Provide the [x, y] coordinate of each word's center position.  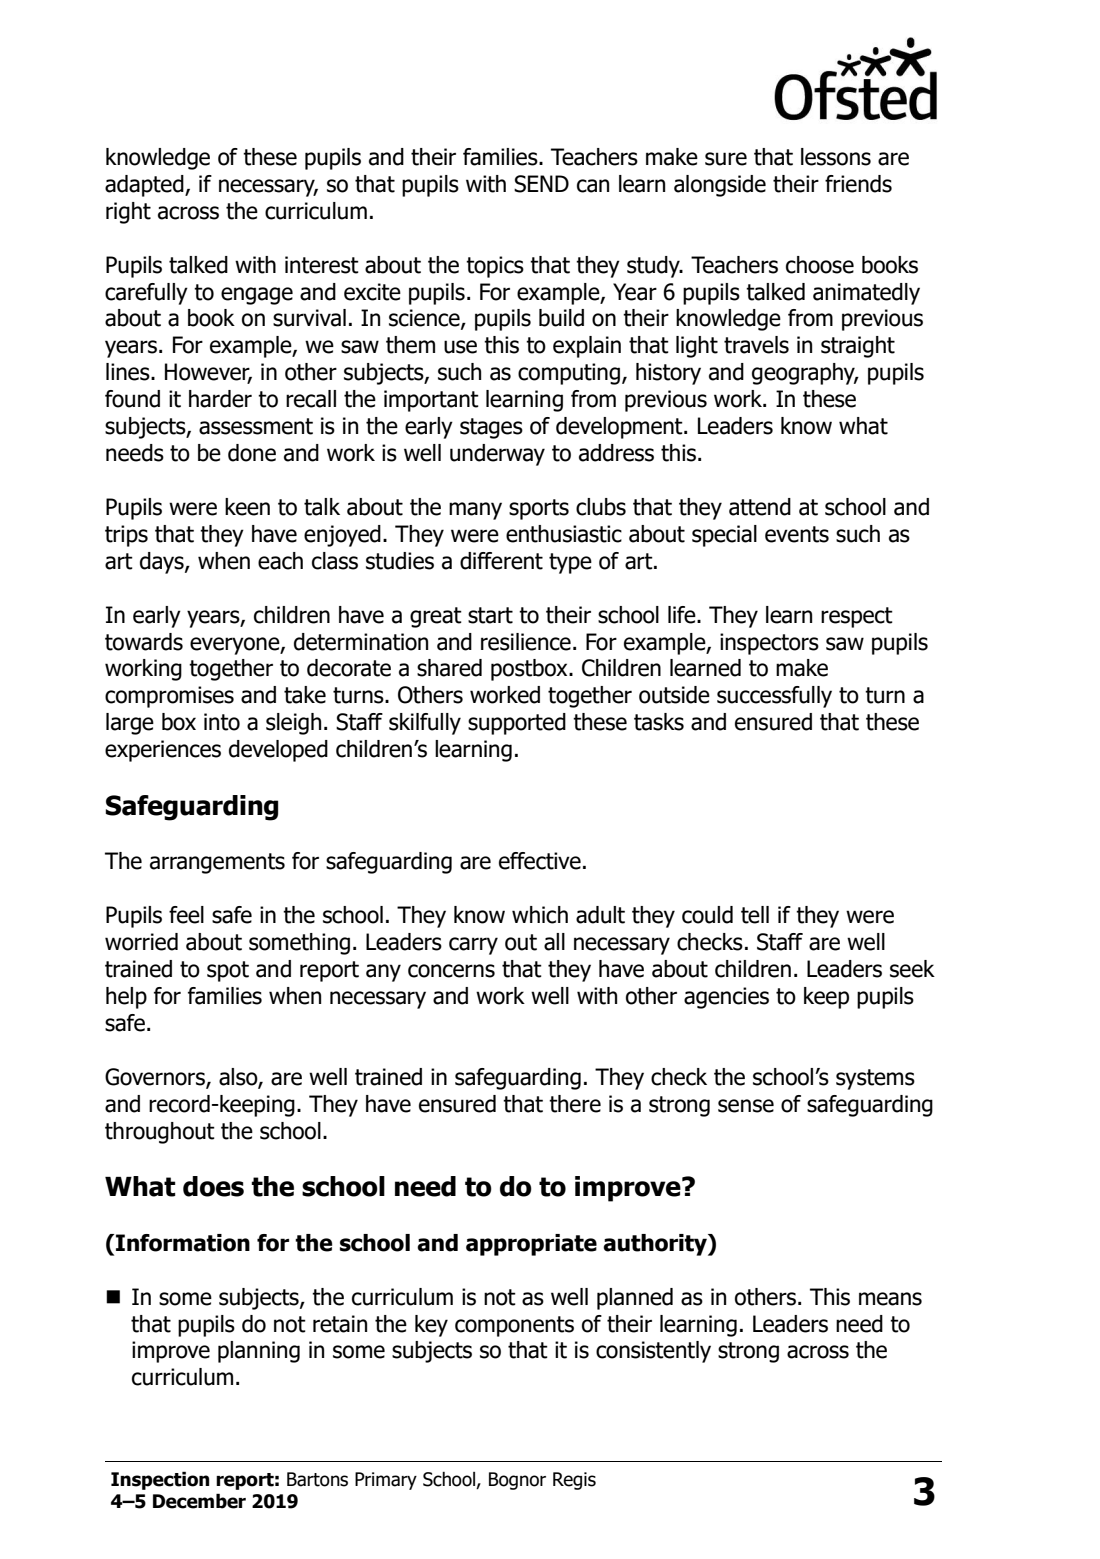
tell [755, 915]
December [199, 1501]
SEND [541, 184]
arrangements [217, 863]
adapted [145, 186]
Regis [574, 1481]
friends [858, 184]
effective [540, 861]
